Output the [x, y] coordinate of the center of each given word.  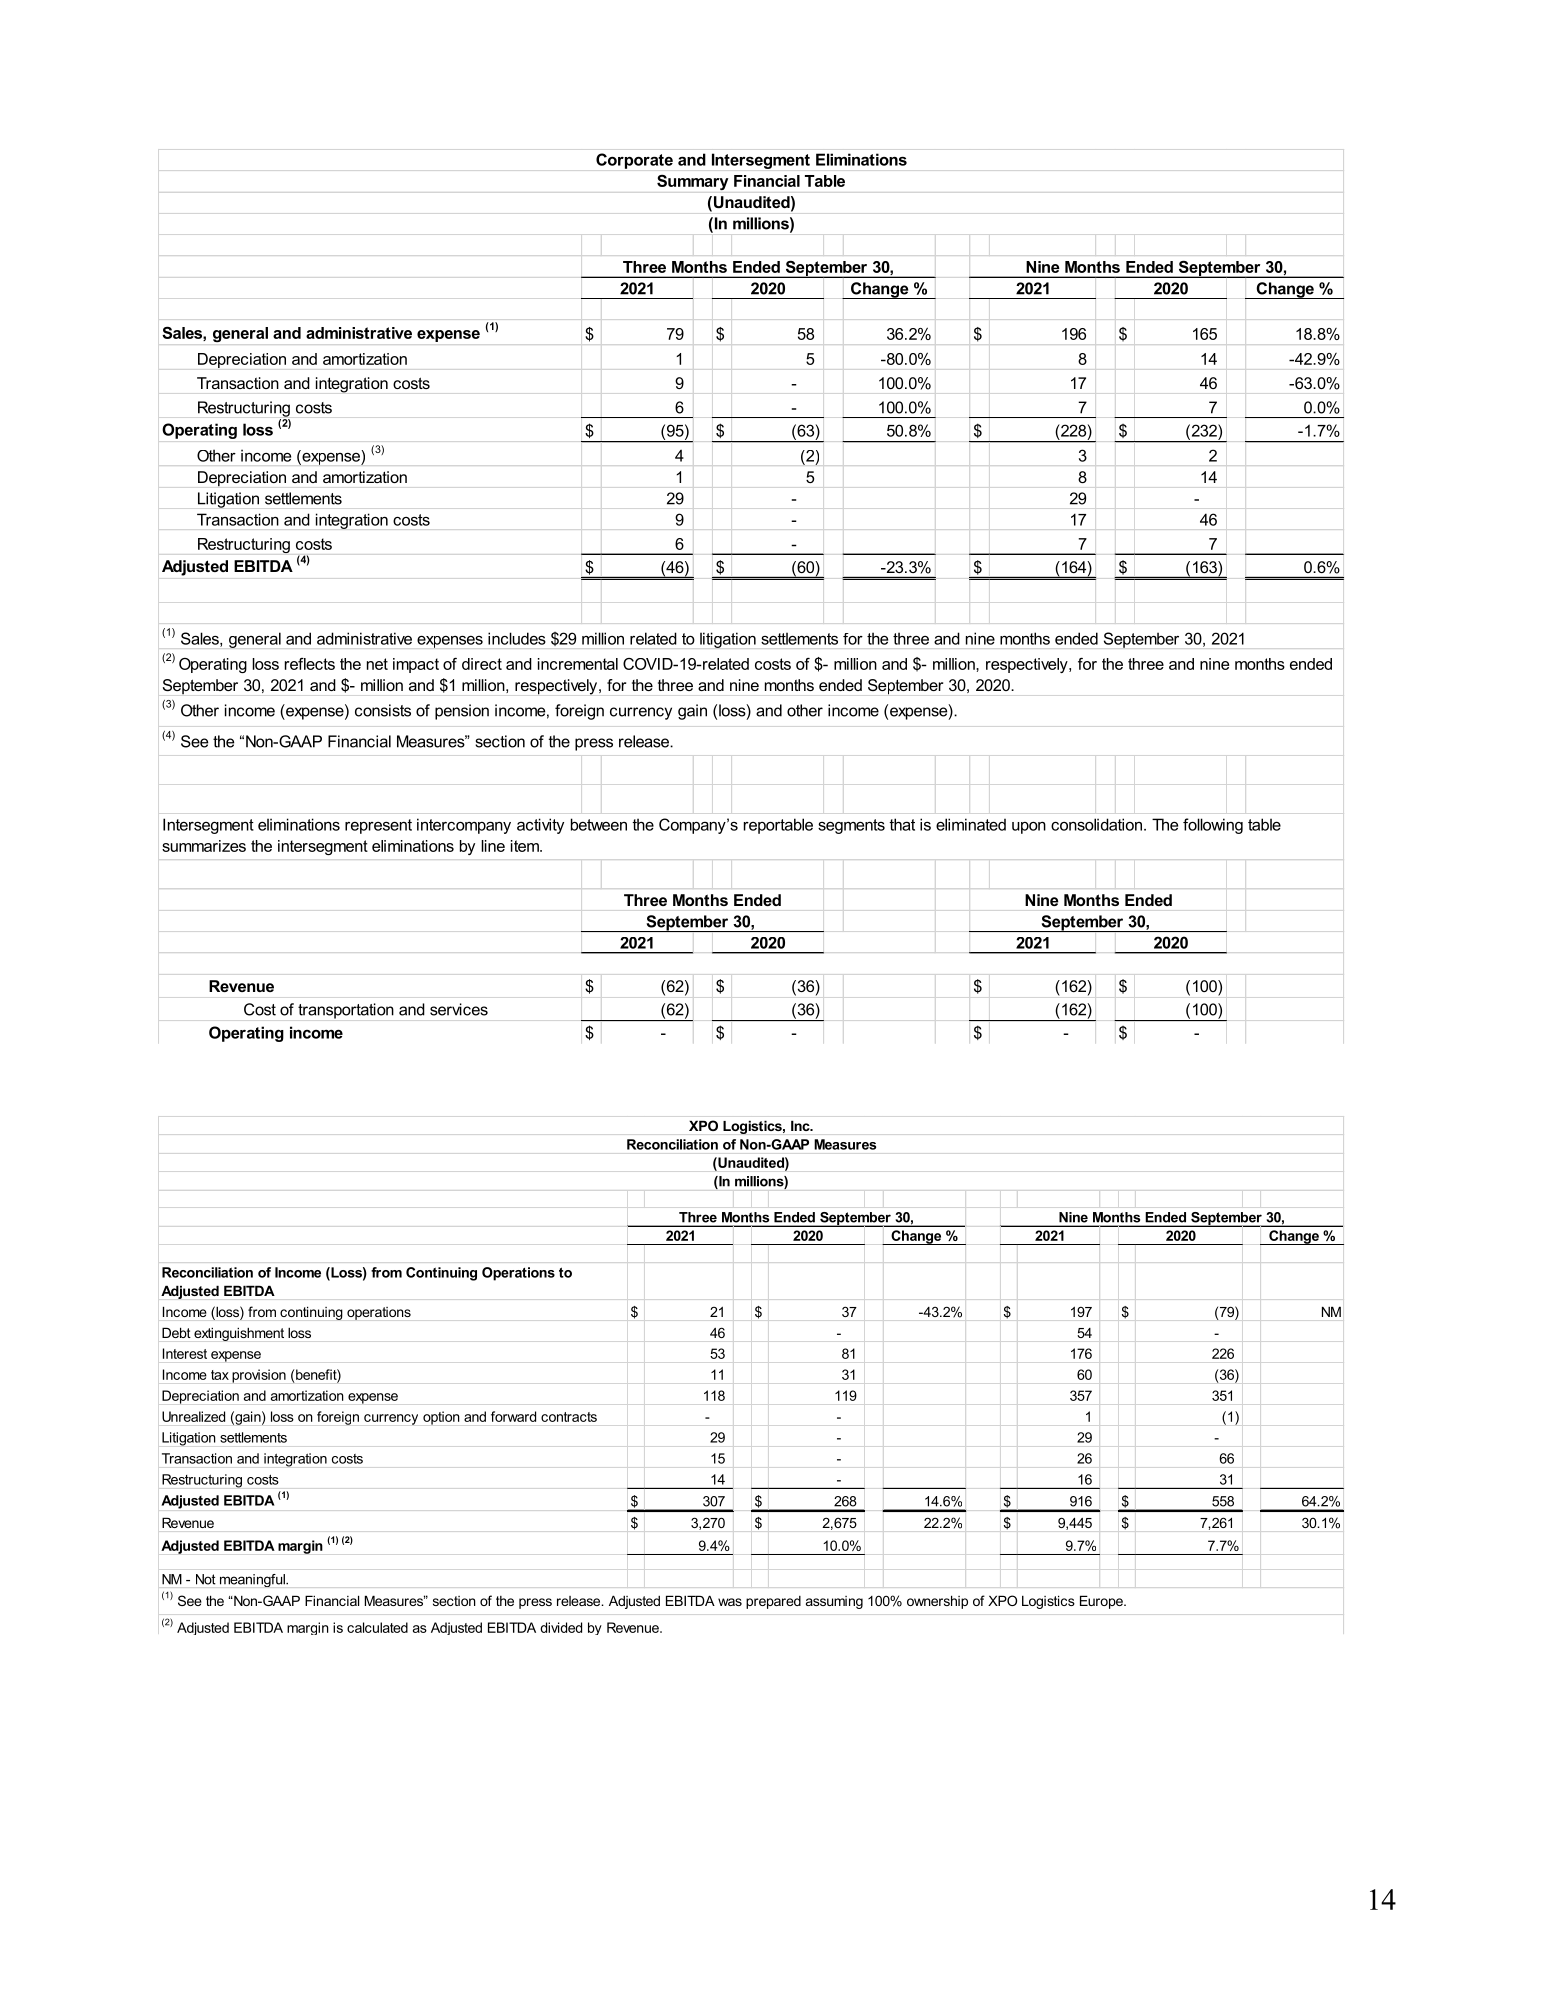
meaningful [253, 1580]
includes [517, 638]
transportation [346, 1011]
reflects [310, 664]
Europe [1102, 1602]
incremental [578, 664]
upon [1029, 827]
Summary [692, 182]
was [730, 1602]
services [459, 1009]
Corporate [634, 161]
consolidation [1096, 824]
